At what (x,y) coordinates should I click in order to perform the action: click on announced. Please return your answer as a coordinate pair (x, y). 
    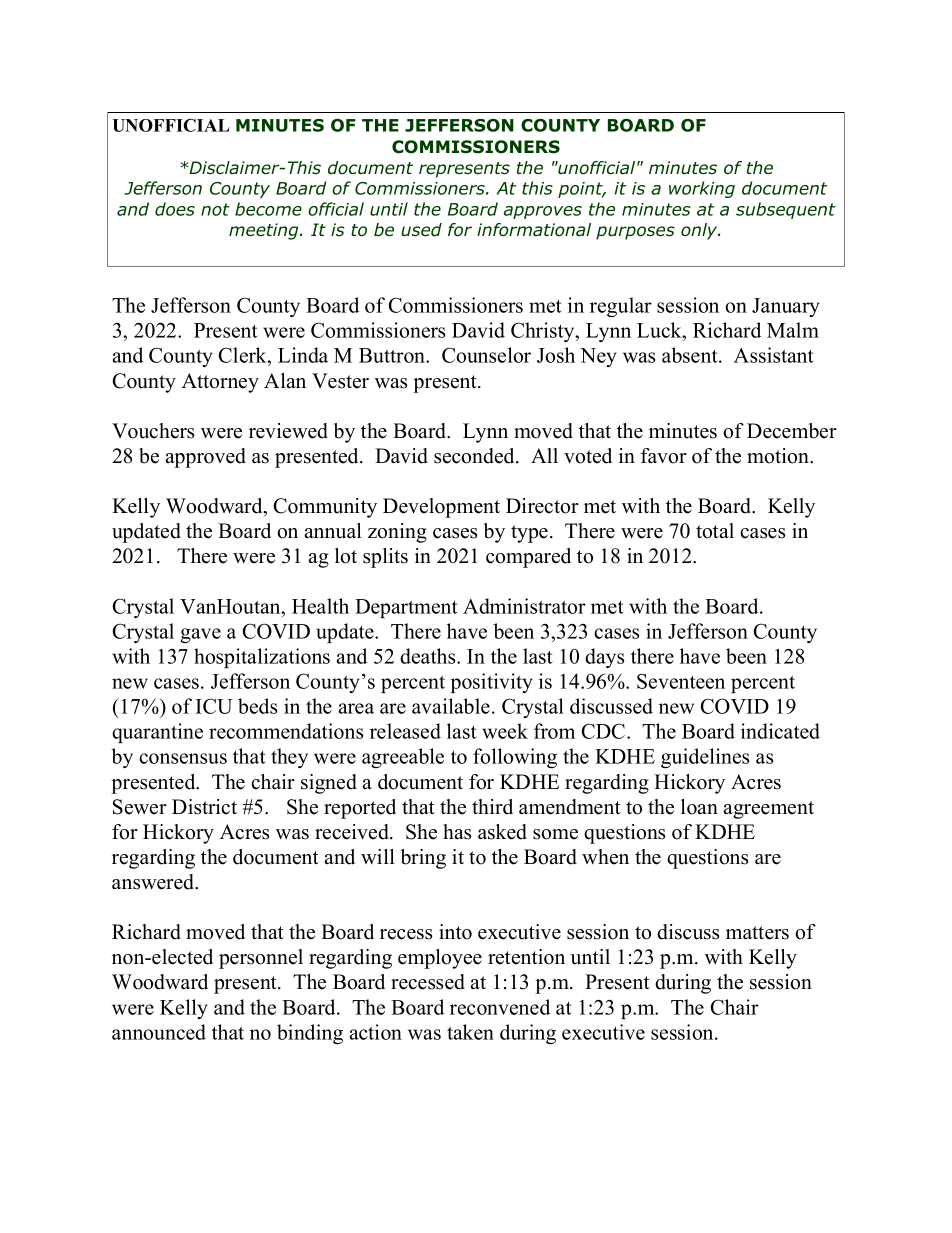
    Looking at the image, I should click on (159, 1032).
